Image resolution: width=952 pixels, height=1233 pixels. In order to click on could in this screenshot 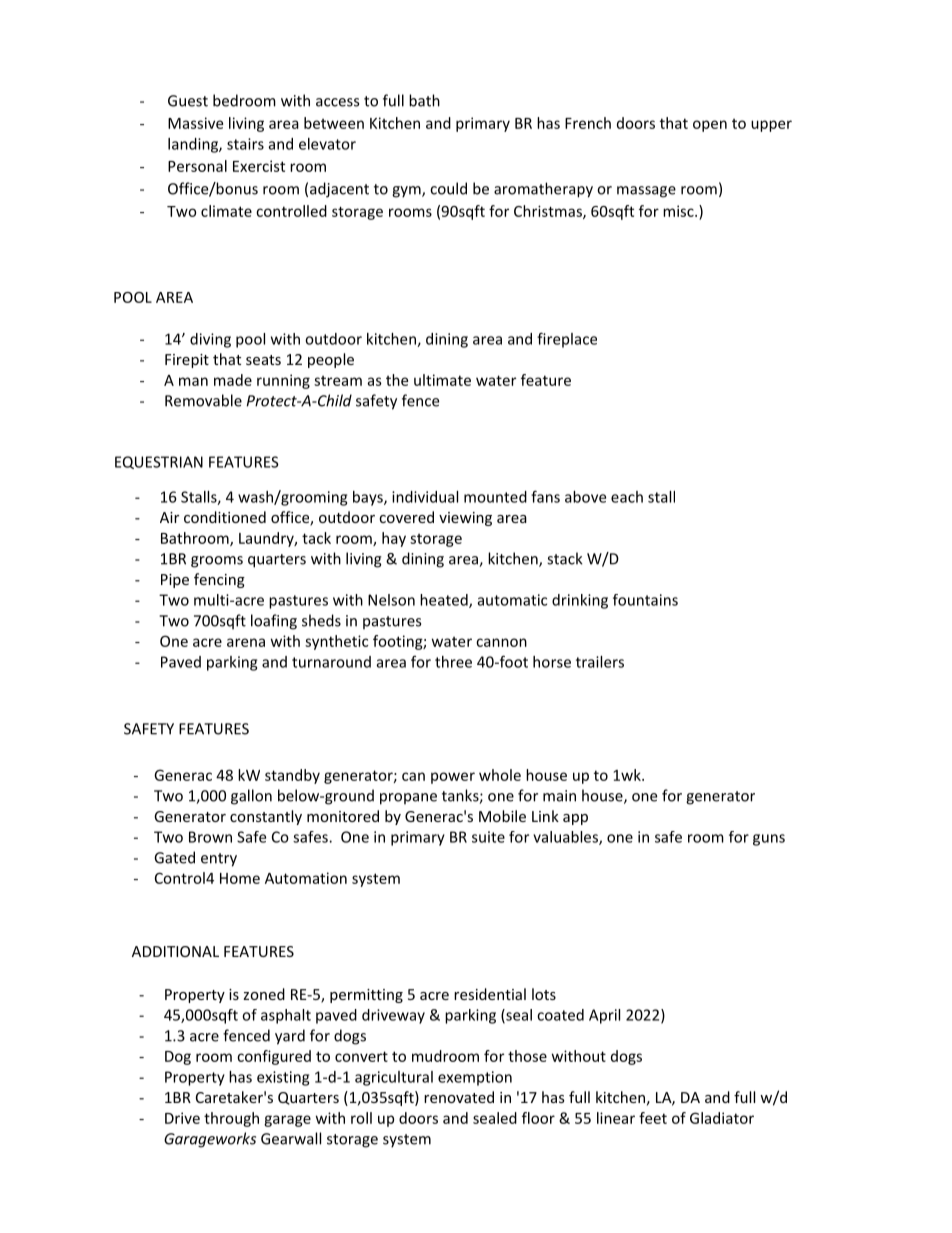, I will do `click(448, 188)`.
